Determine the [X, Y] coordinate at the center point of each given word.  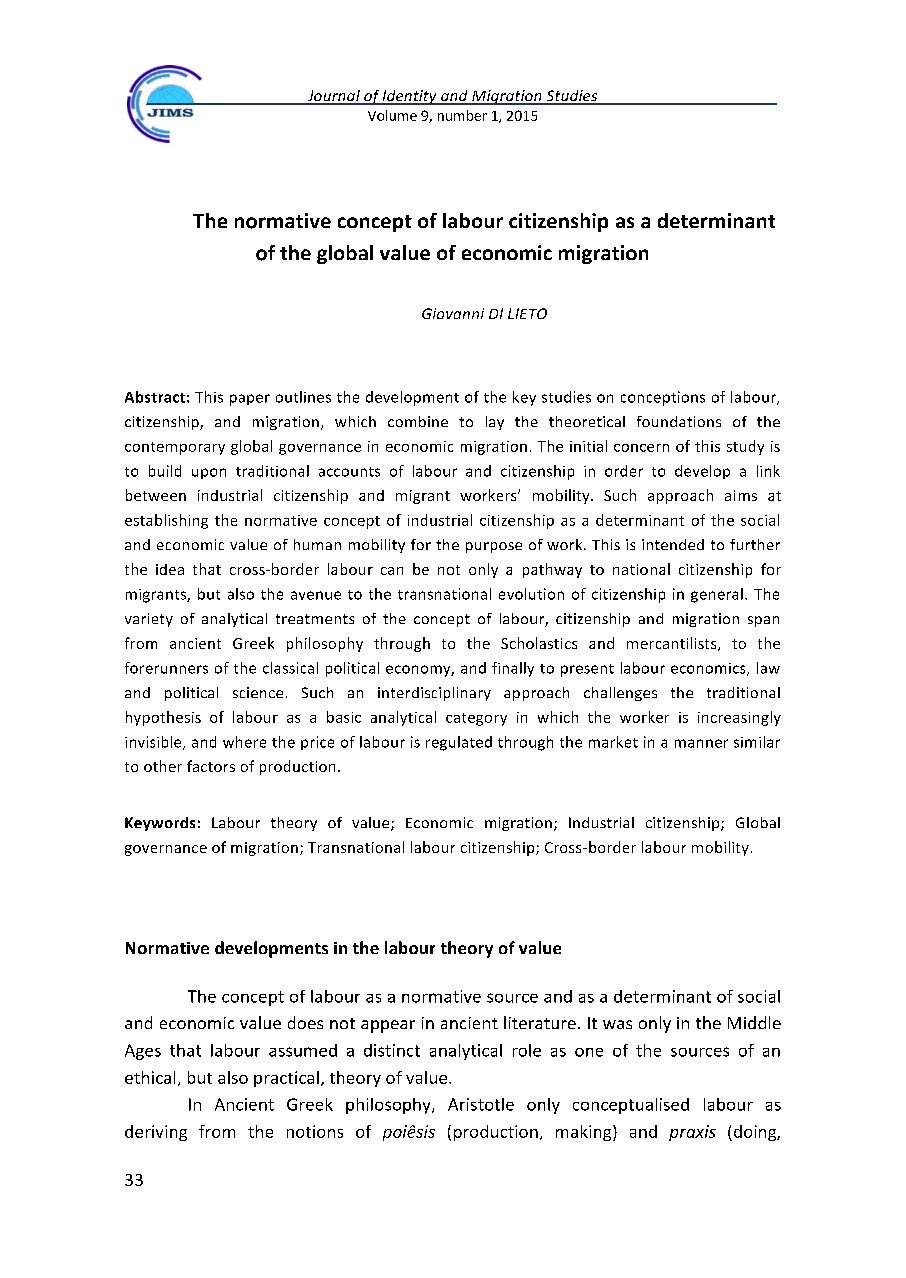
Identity [410, 97]
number [462, 115]
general [717, 595]
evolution [531, 594]
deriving [156, 1133]
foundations [679, 421]
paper [250, 400]
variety [149, 620]
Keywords [160, 824]
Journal [333, 97]
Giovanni [453, 313]
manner [701, 743]
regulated [459, 743]
